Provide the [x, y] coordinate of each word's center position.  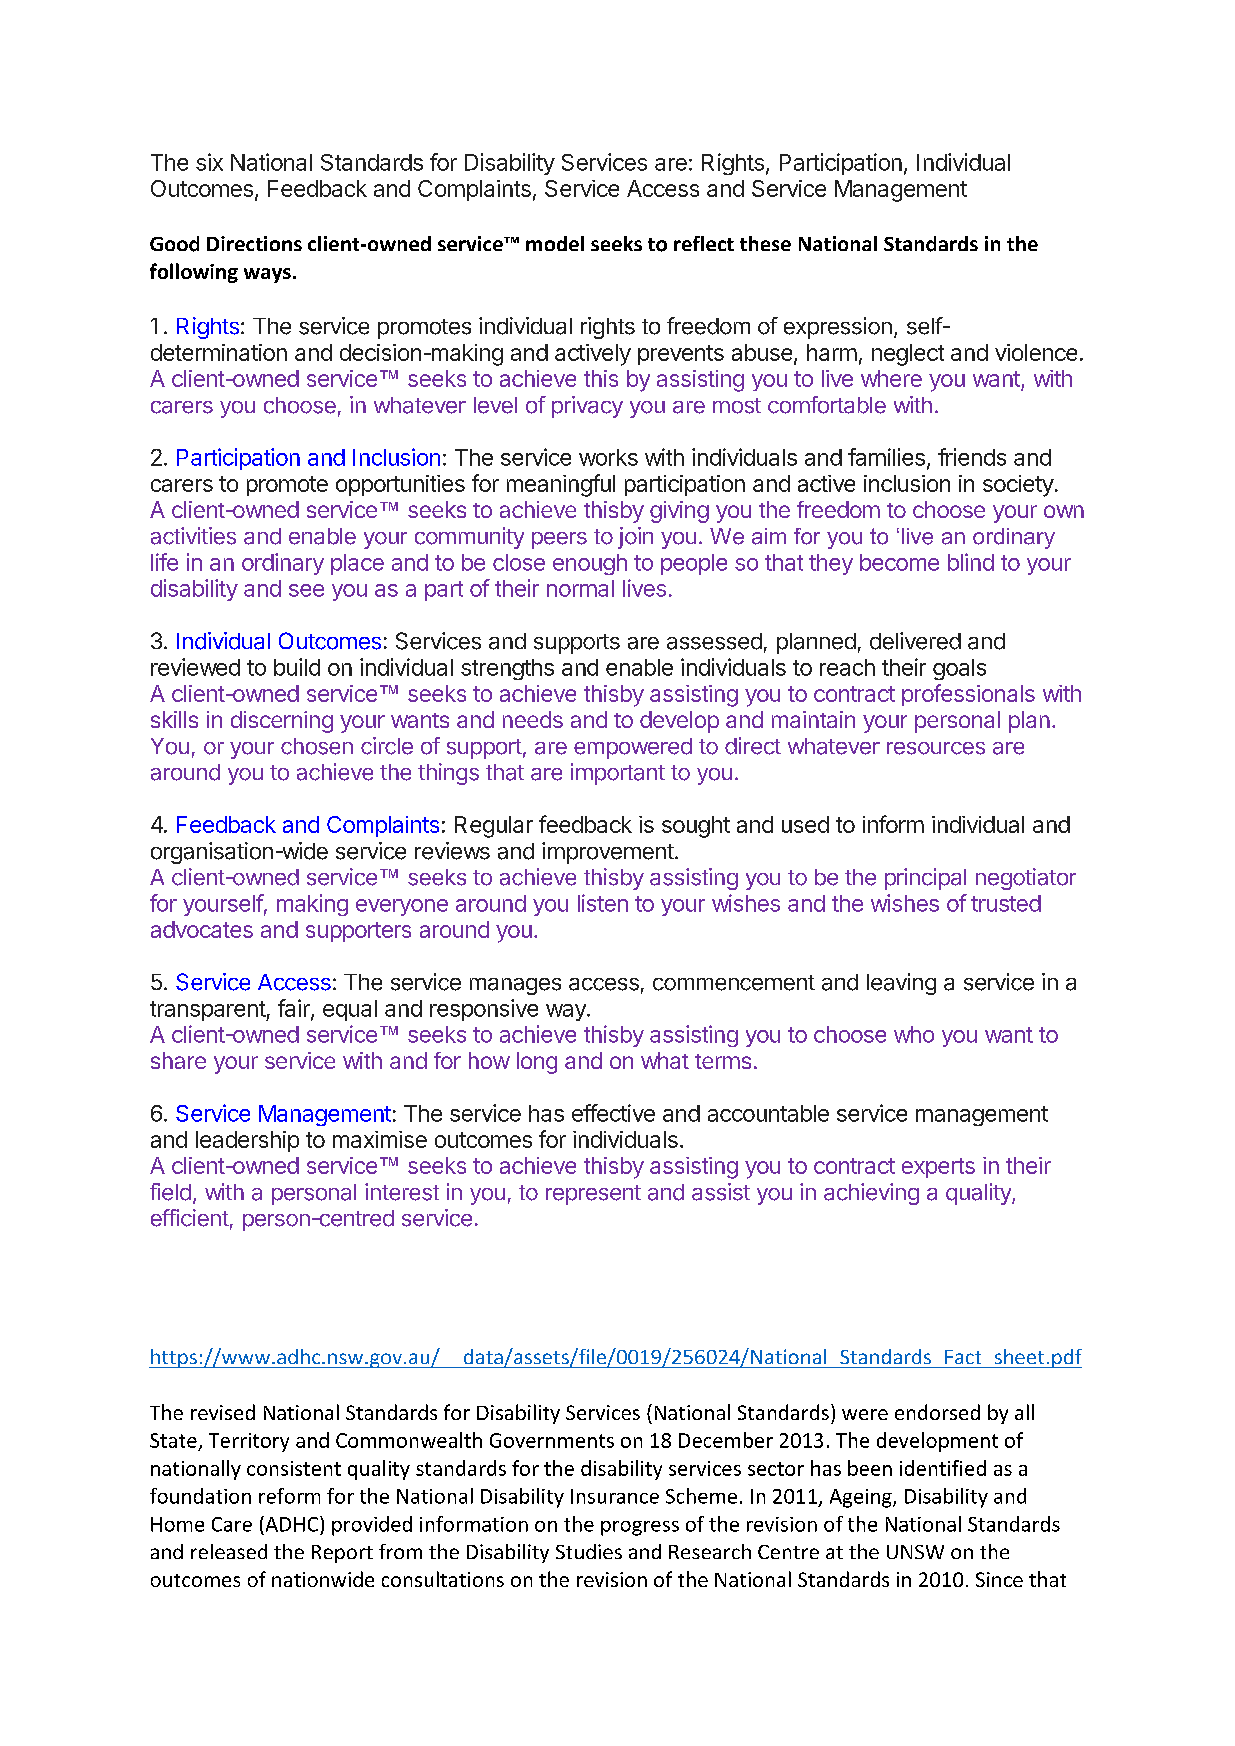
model [555, 243]
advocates [202, 929]
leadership [247, 1141]
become [899, 562]
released [229, 1551]
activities [193, 536]
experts [938, 1168]
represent [593, 1195]
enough [590, 564]
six [209, 162]
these [765, 243]
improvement [608, 853]
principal [925, 879]
